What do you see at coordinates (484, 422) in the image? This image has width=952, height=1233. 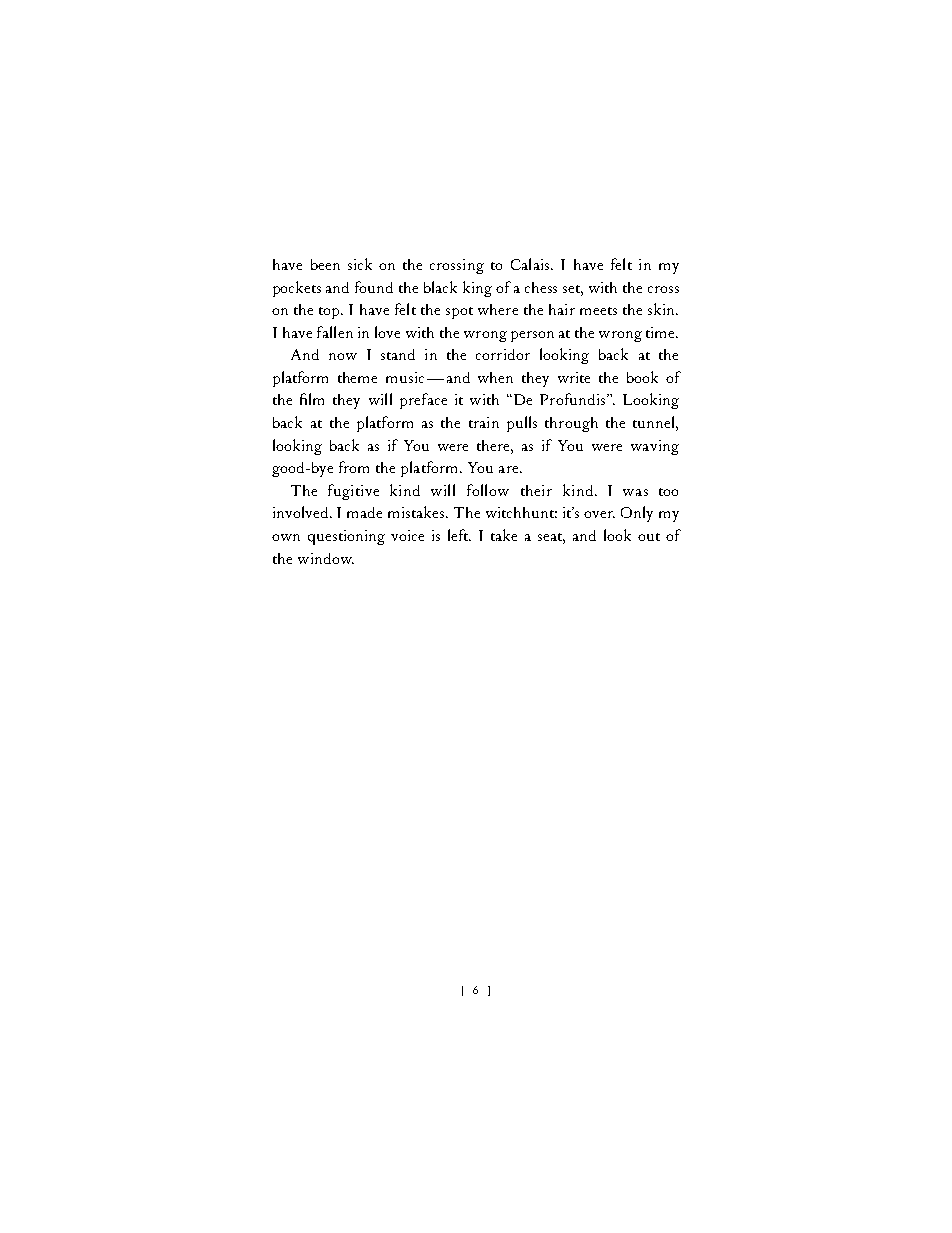 I see `train` at bounding box center [484, 422].
